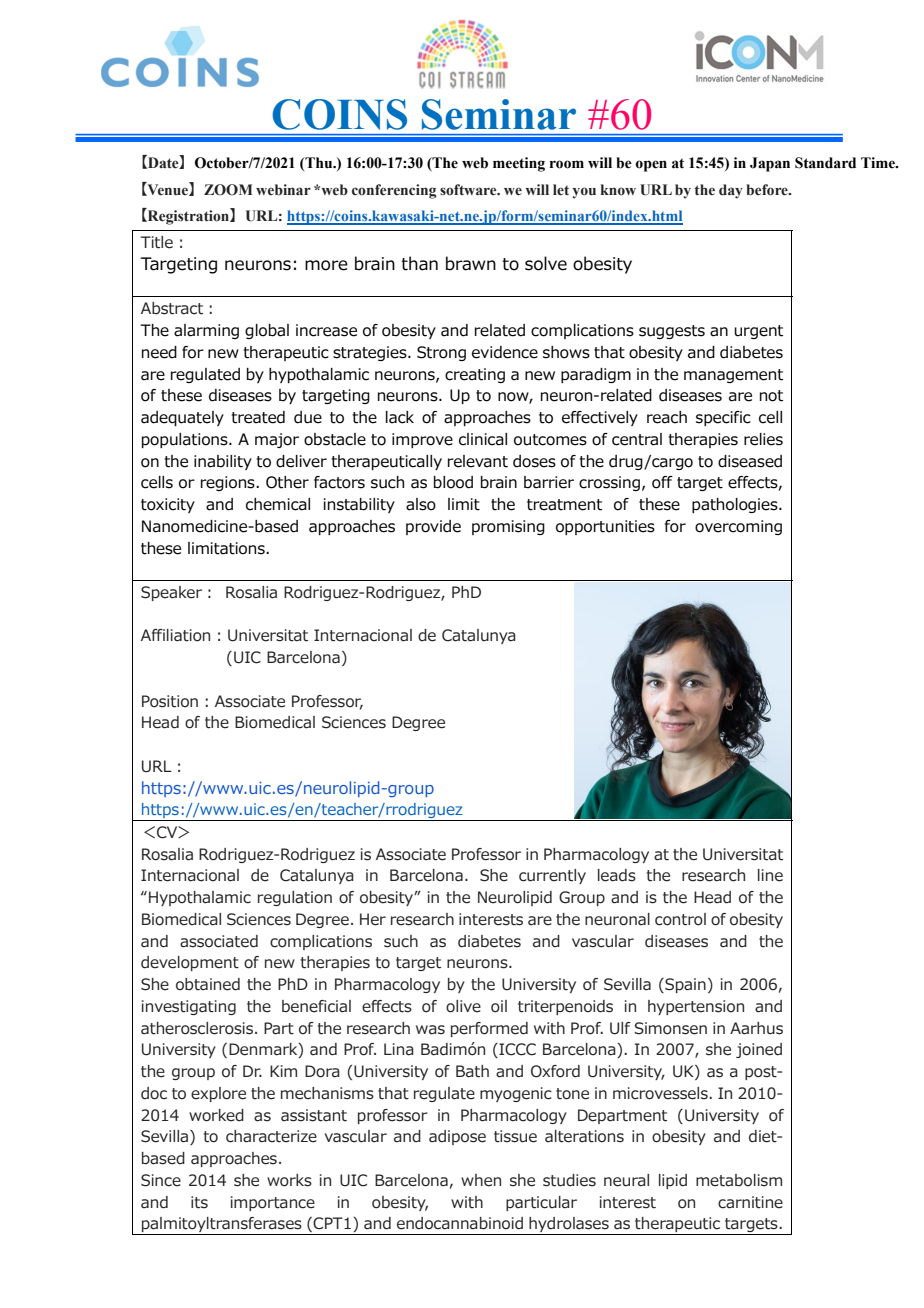  Describe the element at coordinates (519, 164) in the document. I see `meeting` at that location.
